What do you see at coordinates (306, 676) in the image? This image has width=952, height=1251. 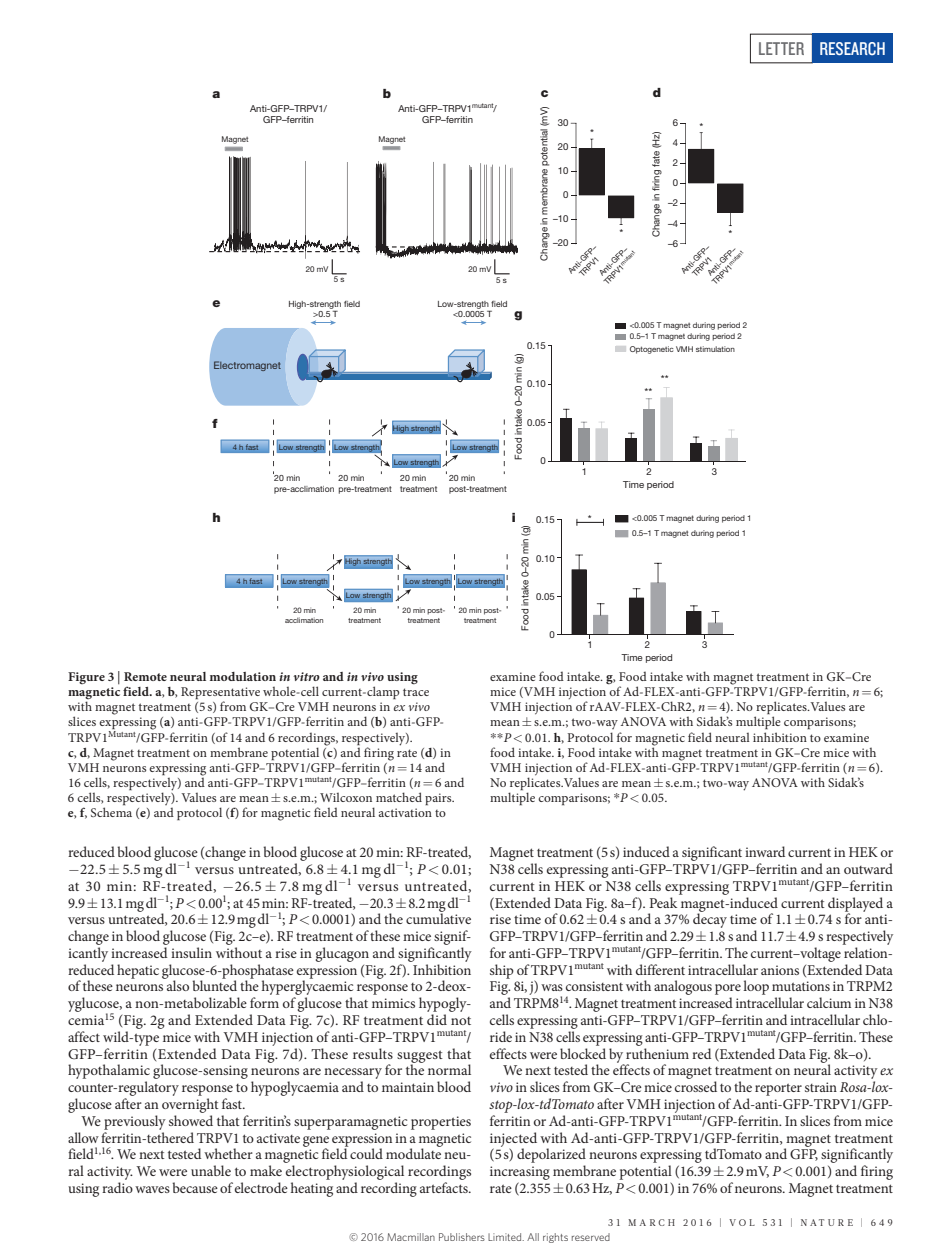 I see `vitro` at bounding box center [306, 676].
